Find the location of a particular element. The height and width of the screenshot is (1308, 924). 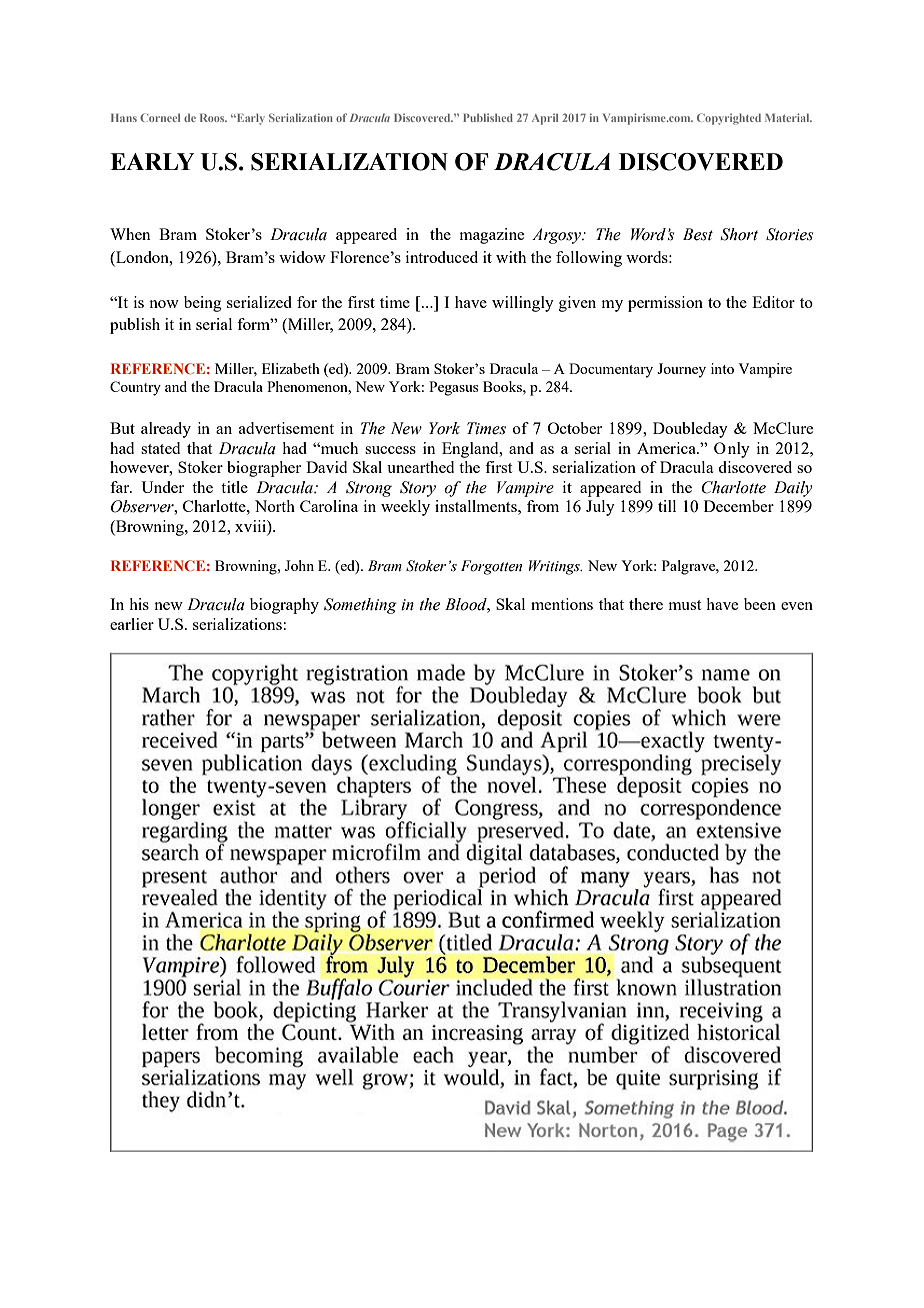

Pegasus is located at coordinates (454, 388).
